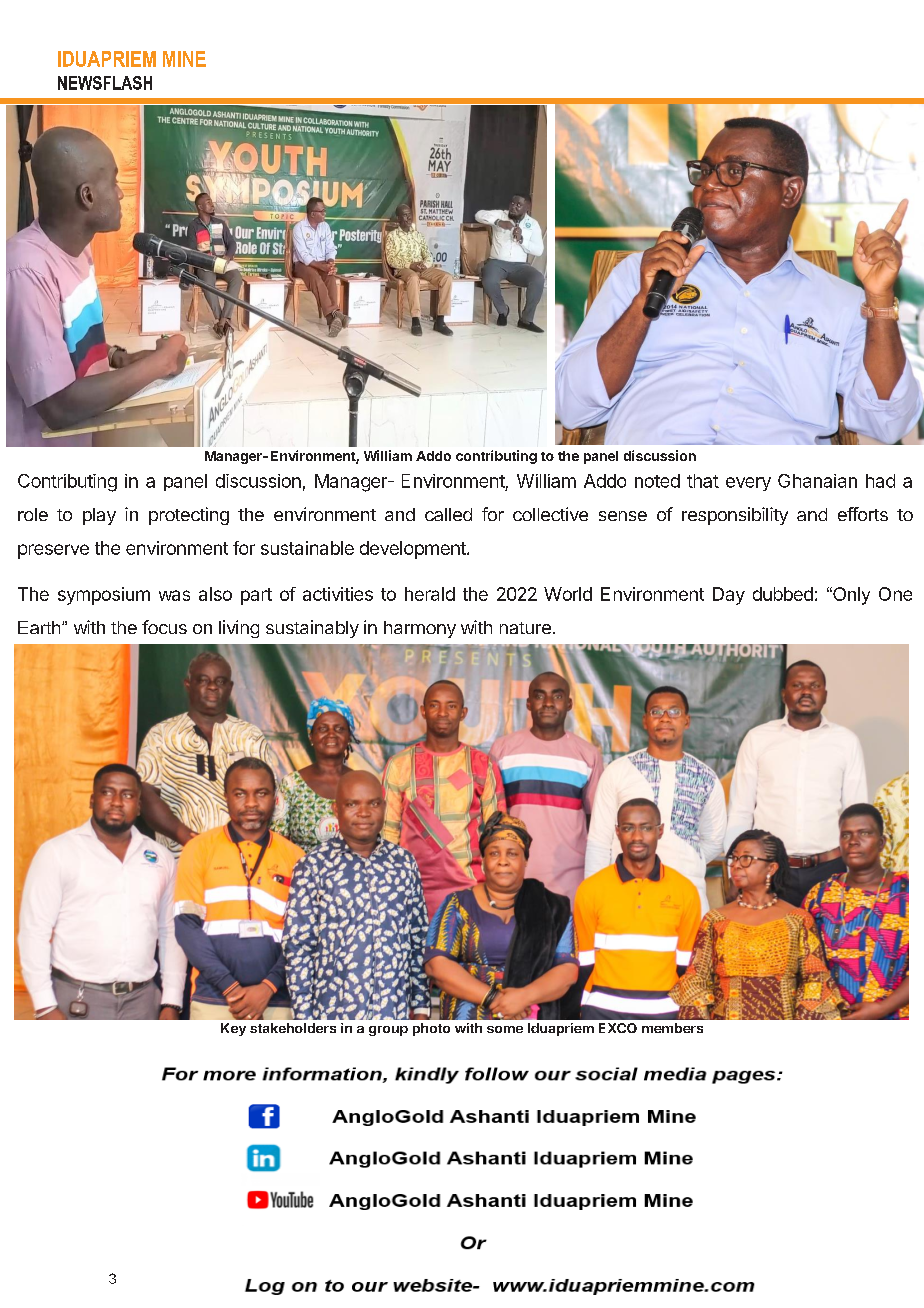 The height and width of the screenshot is (1308, 924). Describe the element at coordinates (817, 481) in the screenshot. I see `Ghanaian` at that location.
